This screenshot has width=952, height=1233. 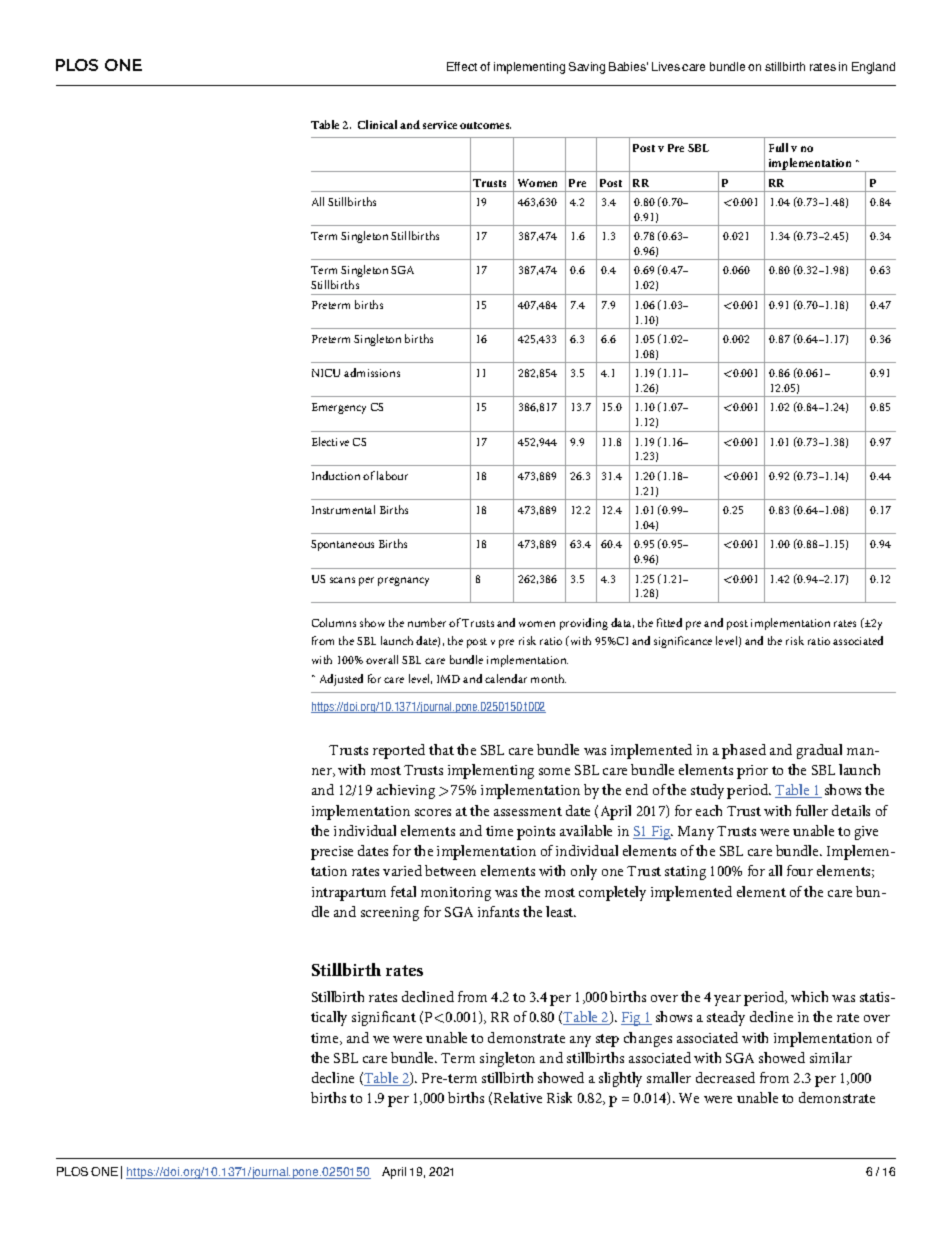 I want to click on providing, so click(x=584, y=624).
